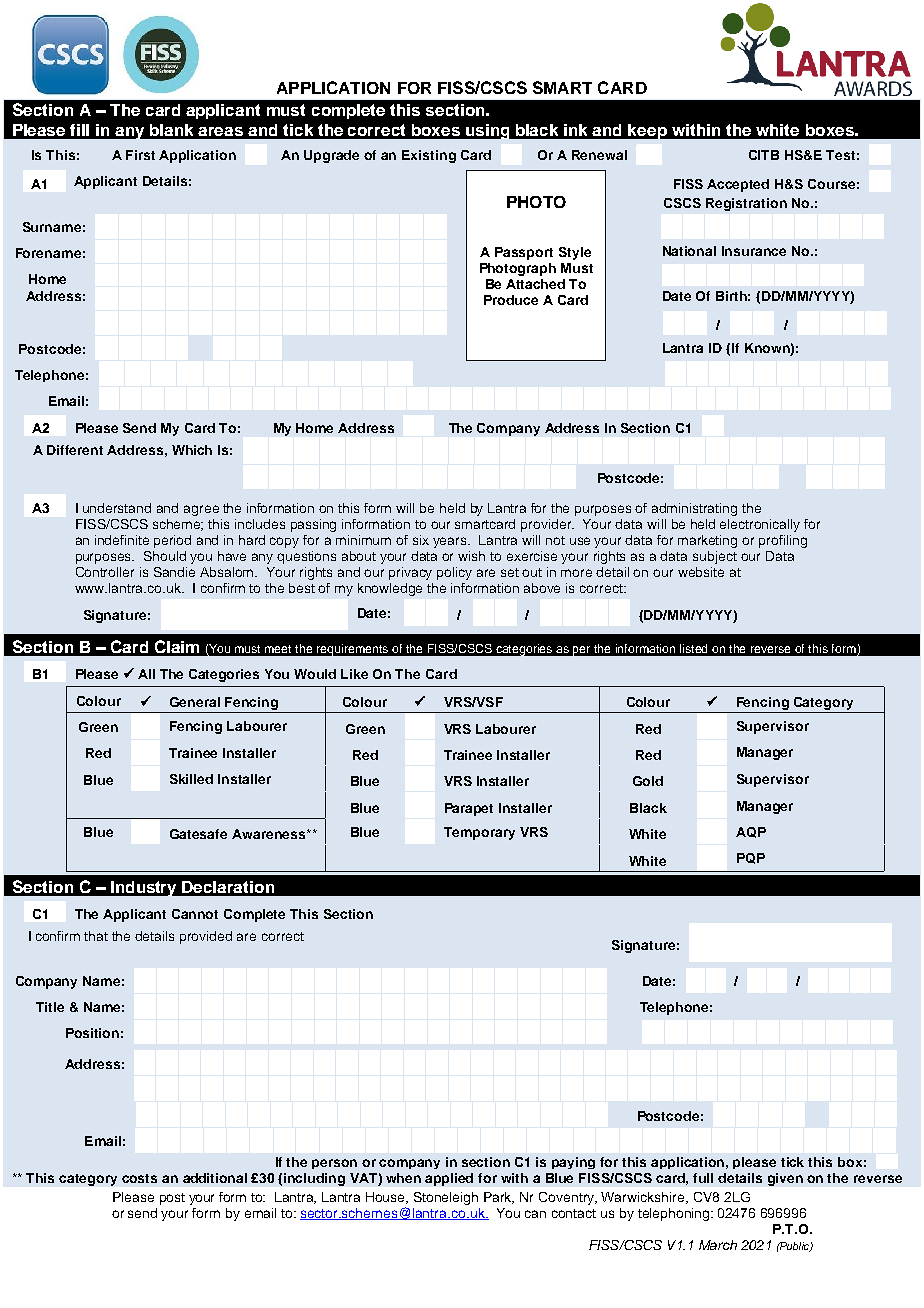 The height and width of the document is (1308, 924). Describe the element at coordinates (96, 936) in the document. I see `that` at that location.
